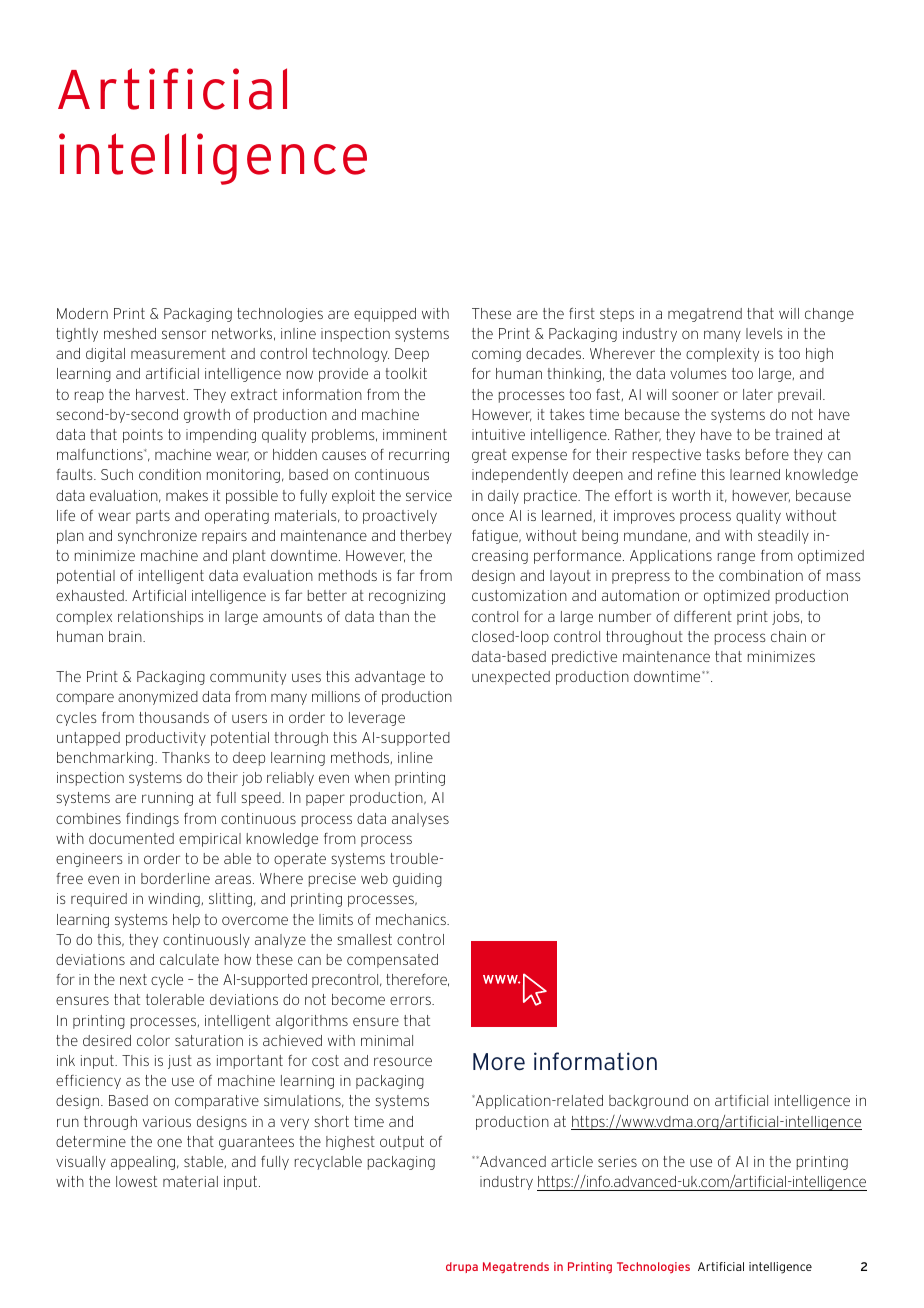  I want to click on sensor, so click(184, 334).
